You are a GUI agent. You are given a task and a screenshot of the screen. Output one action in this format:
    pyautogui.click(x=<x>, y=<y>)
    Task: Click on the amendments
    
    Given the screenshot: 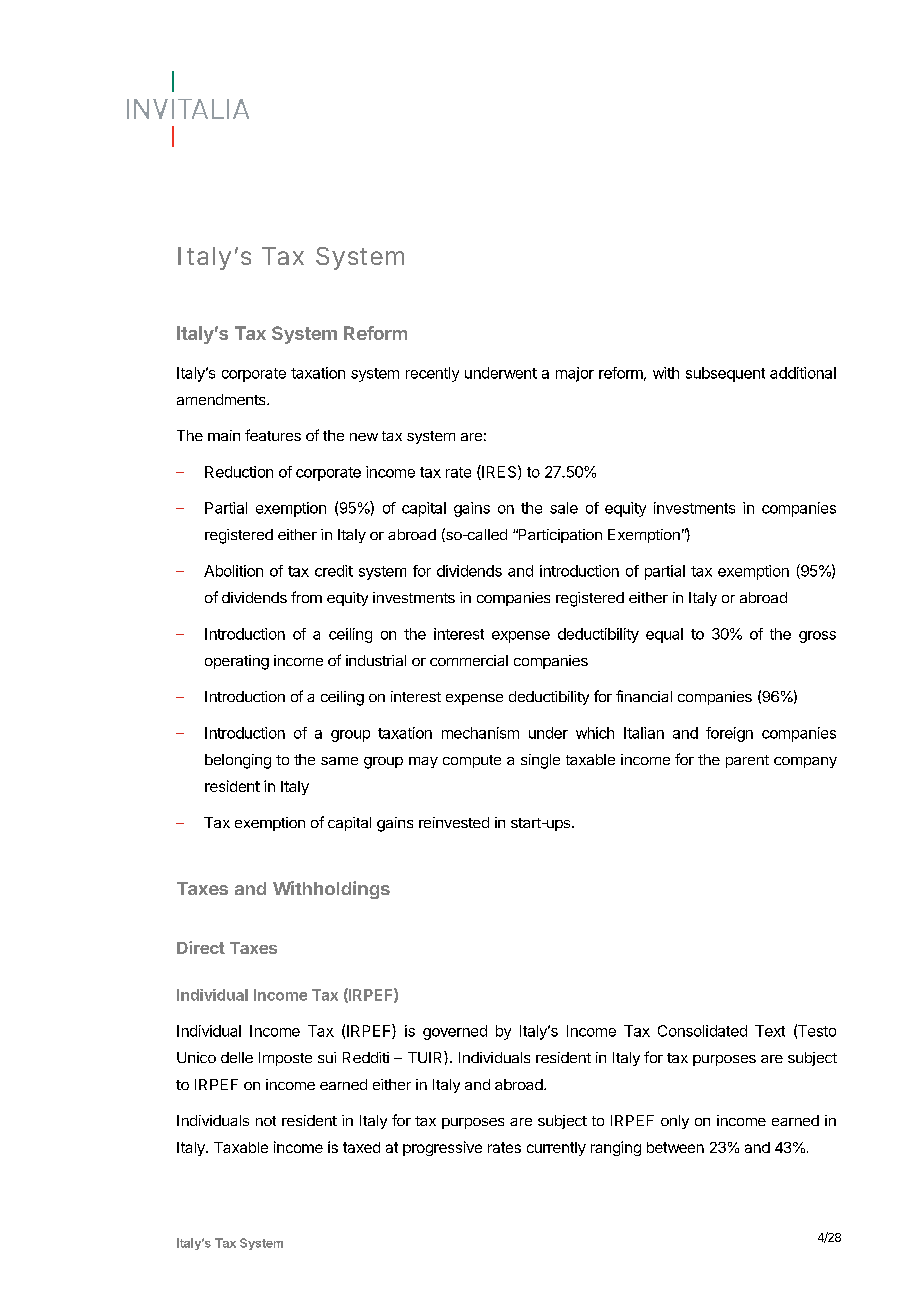 What is the action you would take?
    pyautogui.click(x=222, y=399)
